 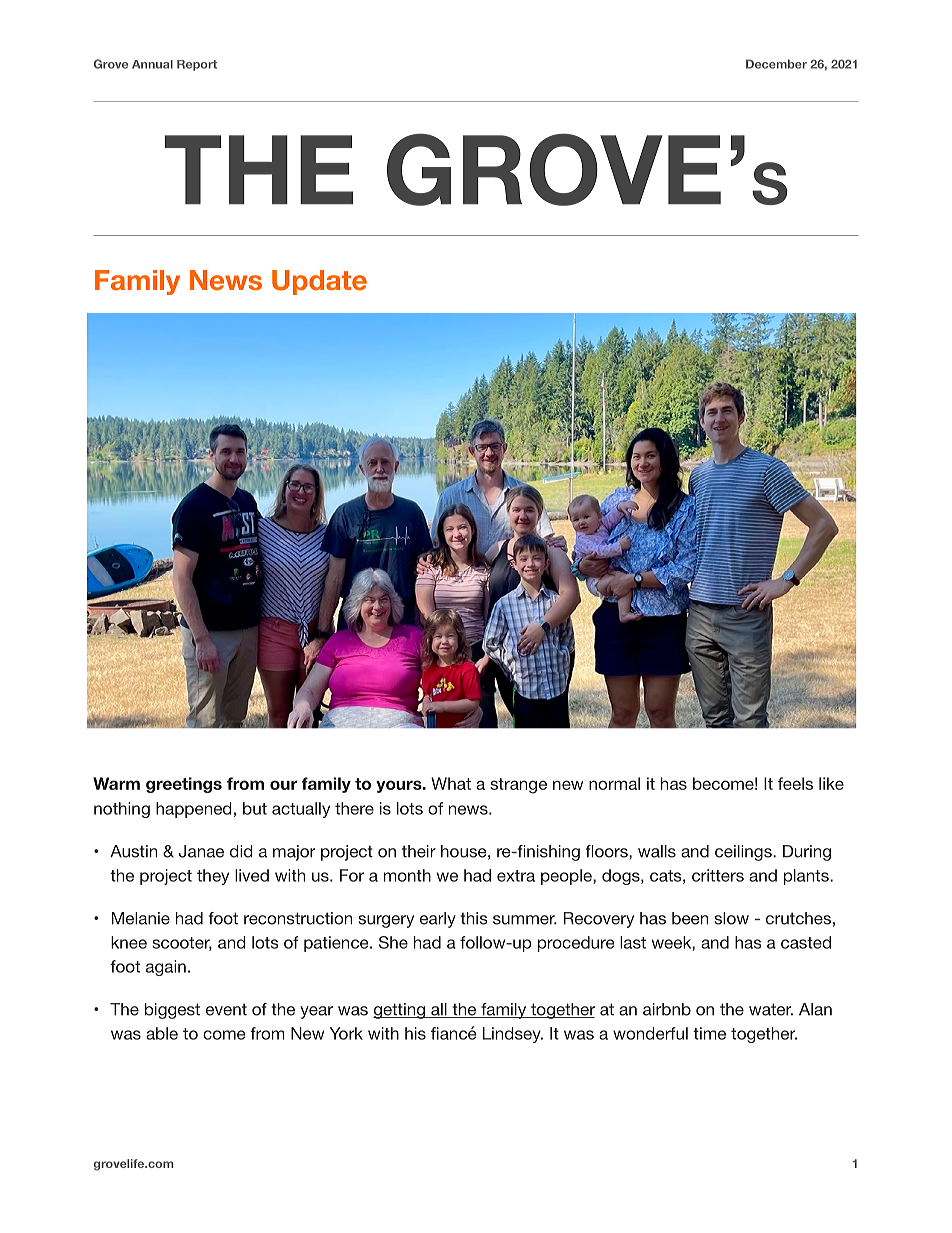 What do you see at coordinates (152, 64) in the screenshot?
I see `Annual` at bounding box center [152, 64].
